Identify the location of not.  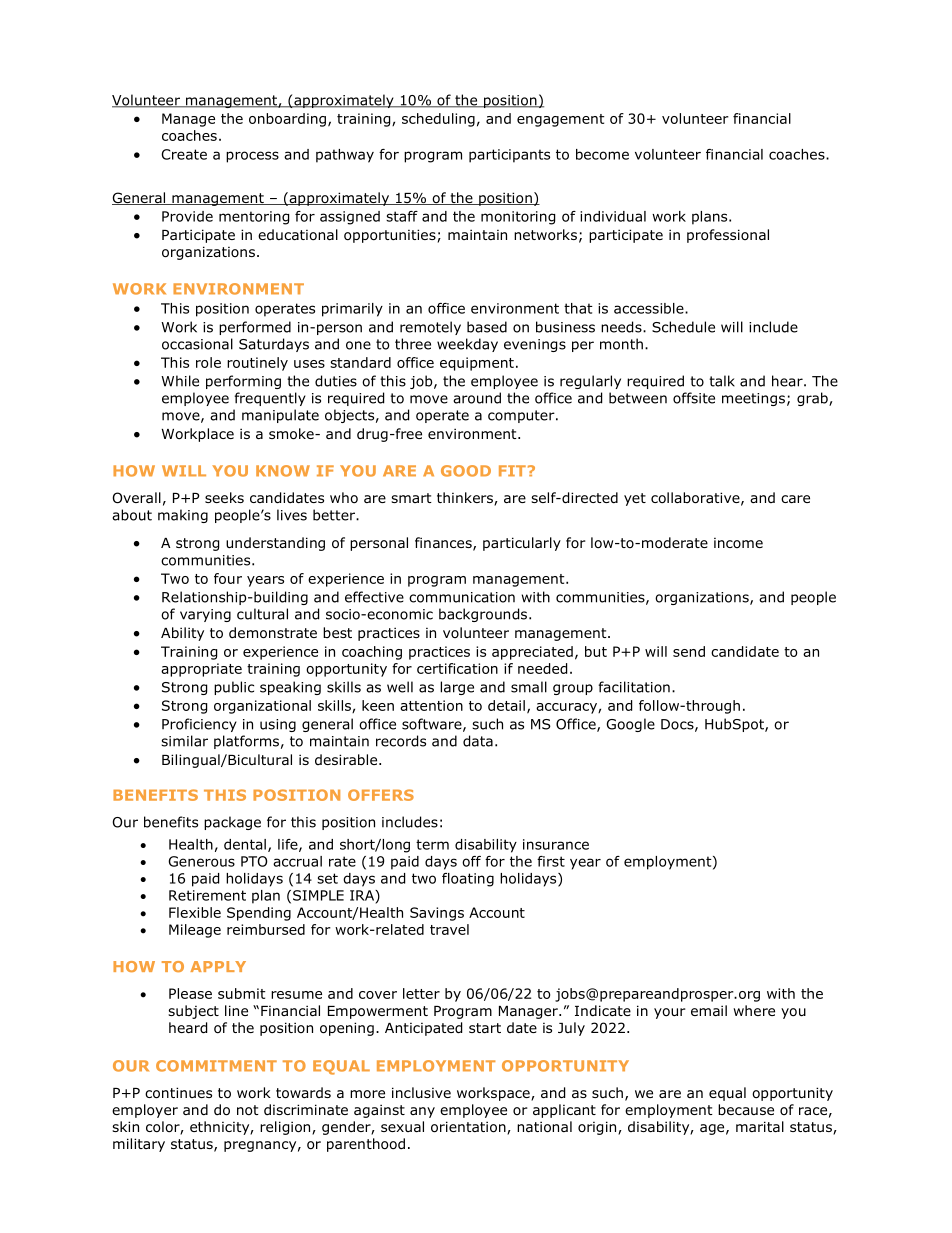
(248, 1110).
